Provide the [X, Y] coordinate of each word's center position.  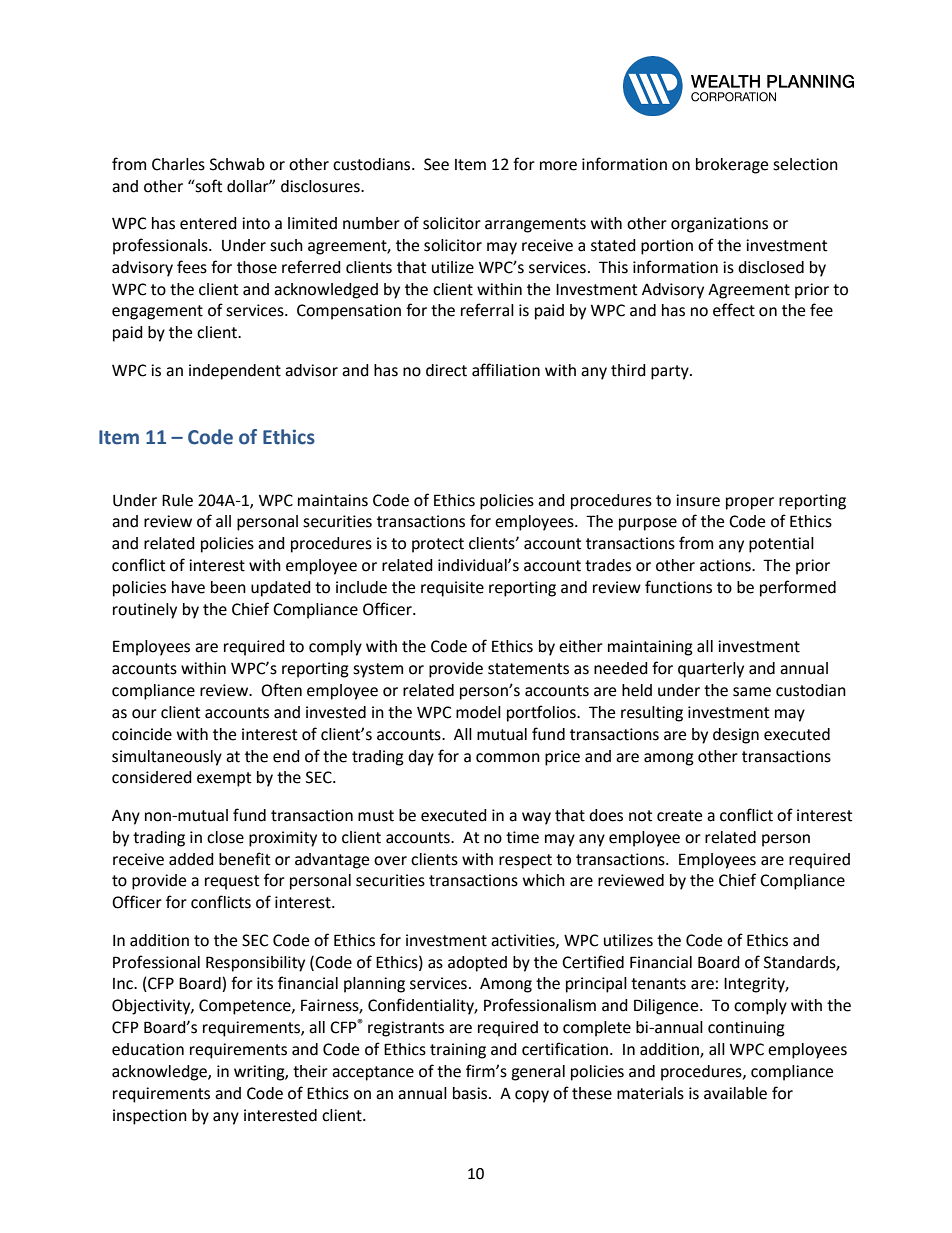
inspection [150, 1117]
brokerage [732, 166]
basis [471, 1093]
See [436, 164]
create [679, 816]
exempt [224, 779]
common [508, 758]
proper [750, 503]
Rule [177, 500]
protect [438, 545]
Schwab [237, 164]
